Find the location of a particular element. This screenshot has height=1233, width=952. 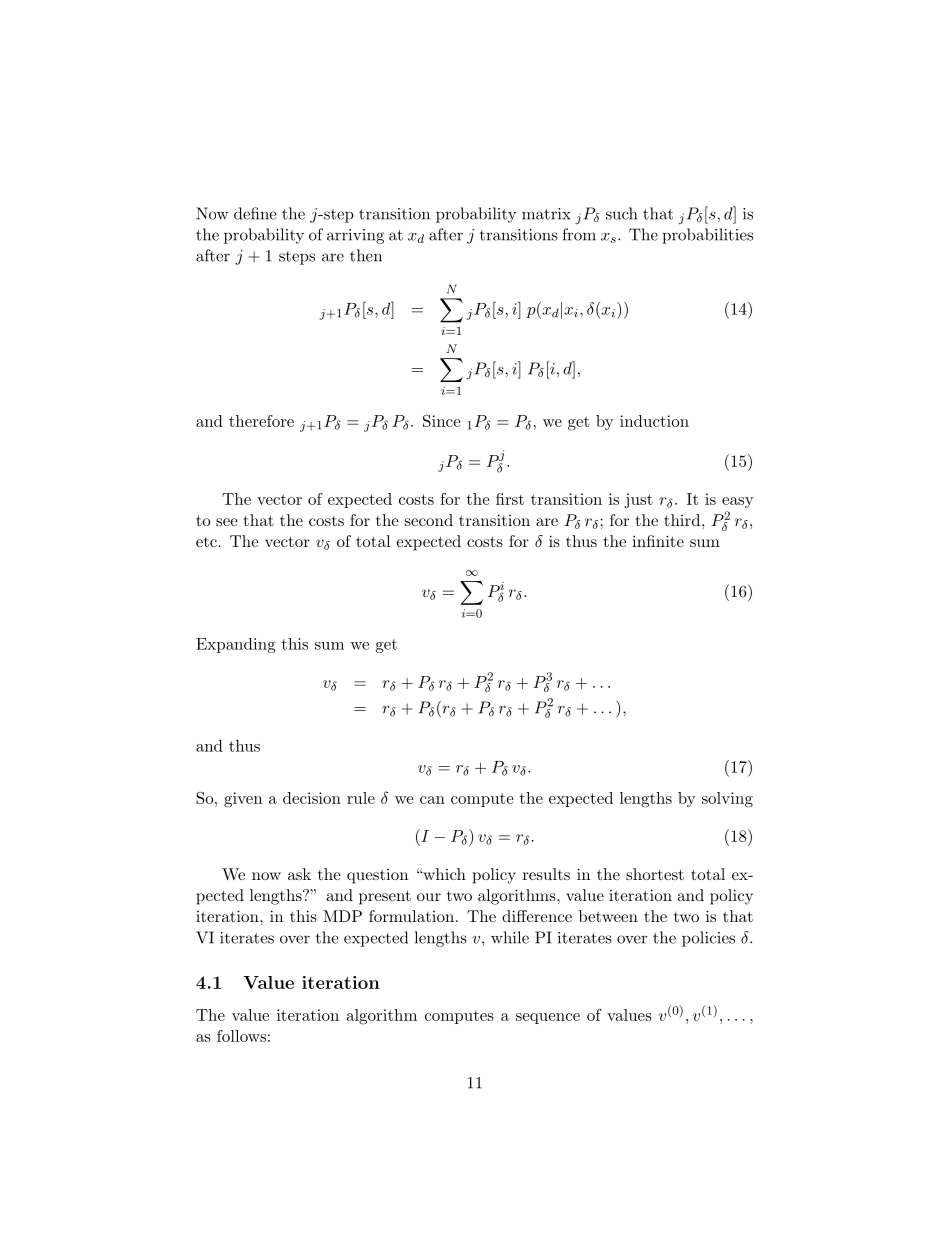

matrix is located at coordinates (546, 214).
